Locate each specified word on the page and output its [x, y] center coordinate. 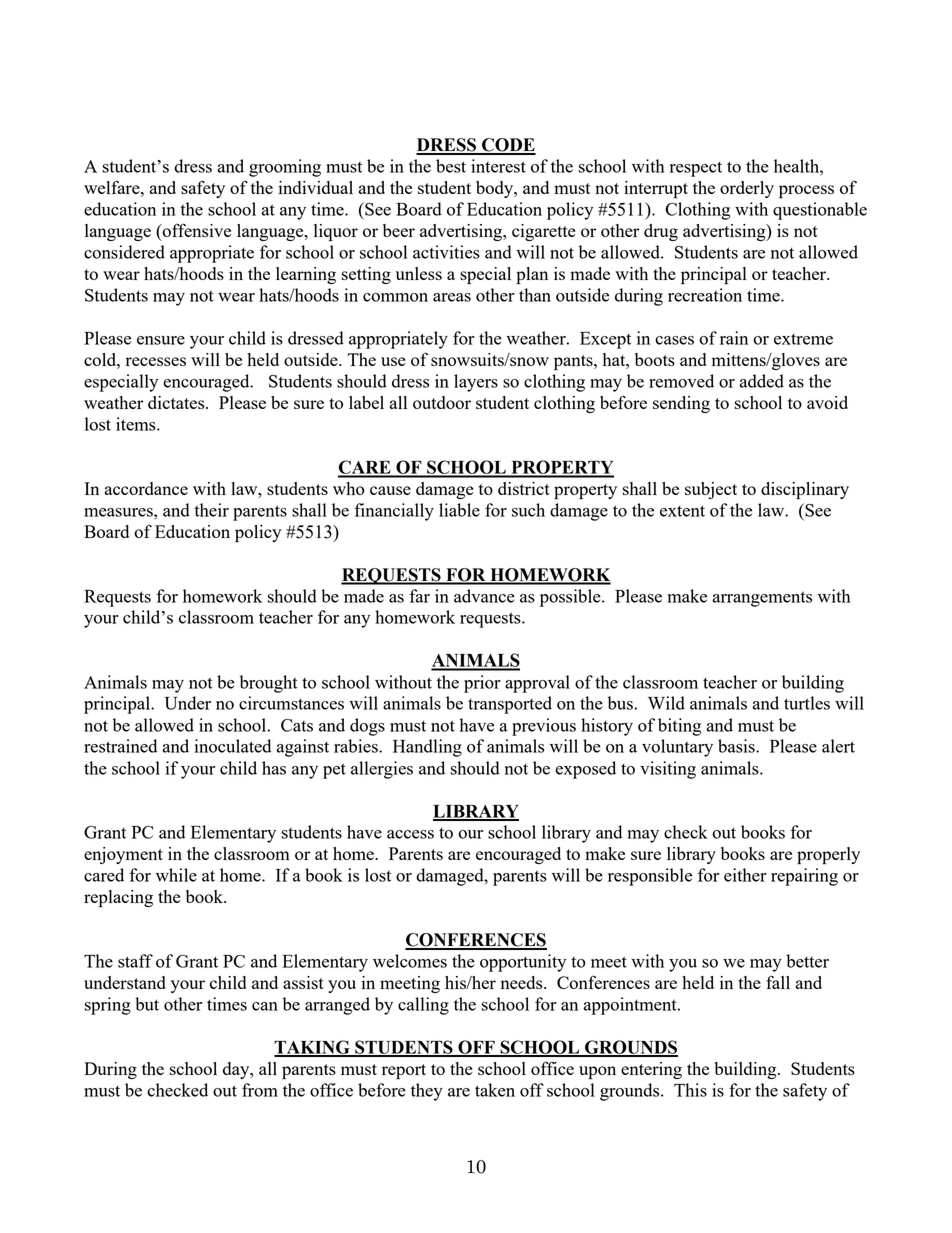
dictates [177, 402]
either [745, 875]
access [410, 834]
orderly [747, 189]
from [260, 1090]
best [451, 166]
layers [476, 383]
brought [269, 684]
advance [484, 596]
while [176, 875]
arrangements [762, 599]
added [761, 381]
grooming [285, 168]
